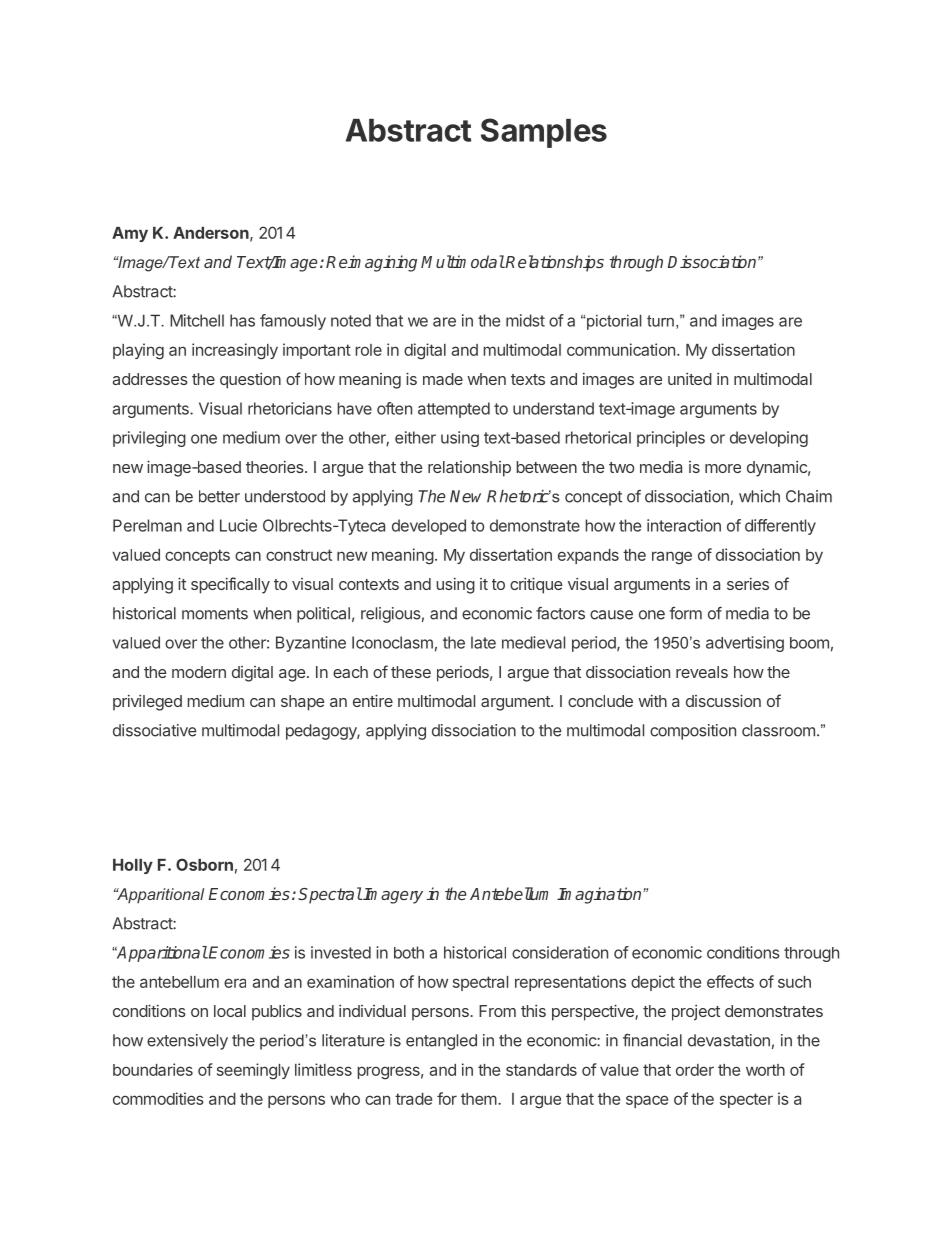 The width and height of the screenshot is (952, 1233). I want to click on discussion, so click(723, 700).
